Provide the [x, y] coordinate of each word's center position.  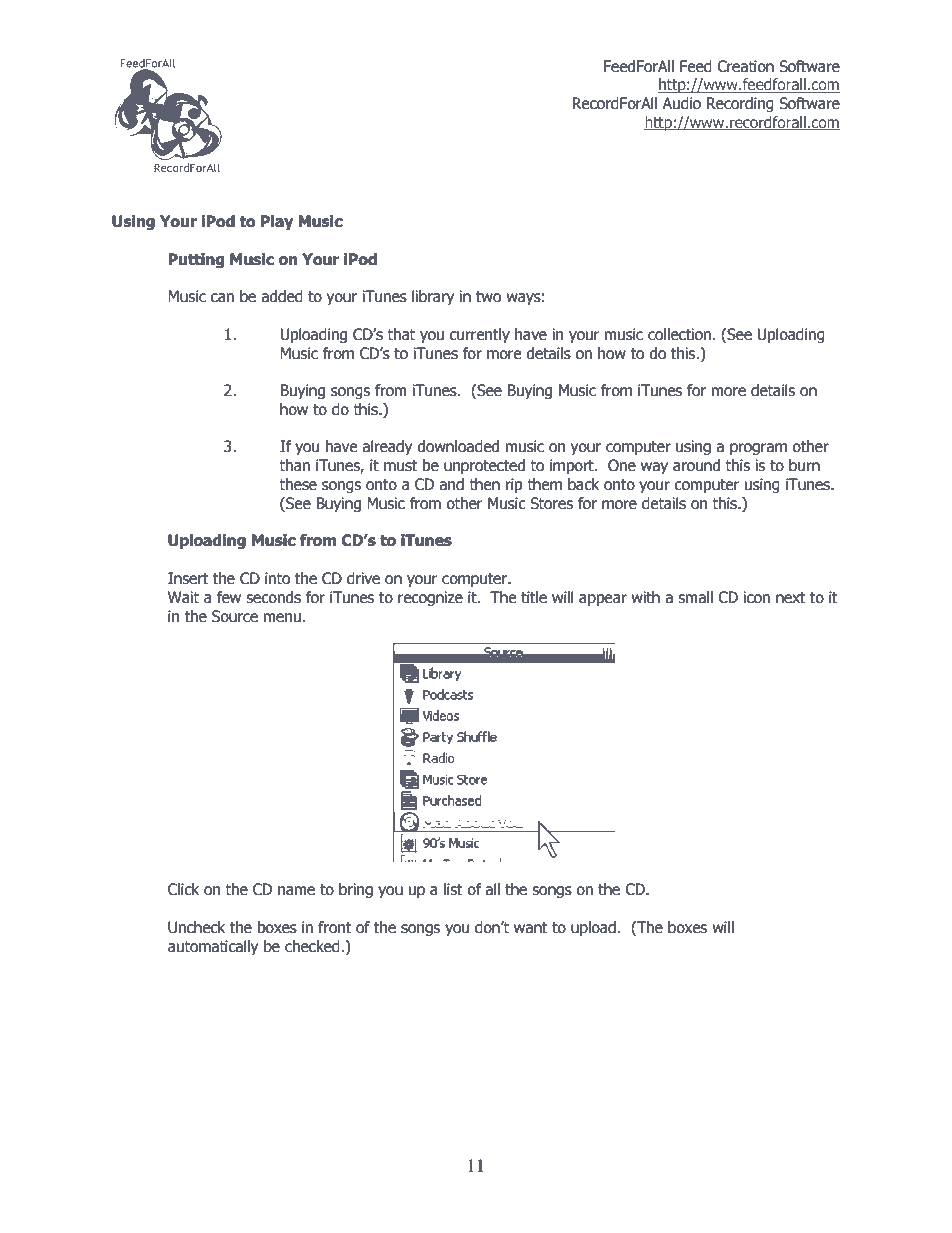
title [534, 597]
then [484, 484]
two [488, 297]
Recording [740, 104]
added [282, 296]
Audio [681, 103]
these [298, 484]
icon [757, 597]
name [296, 891]
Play [277, 222]
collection [679, 334]
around [696, 465]
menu [282, 618]
